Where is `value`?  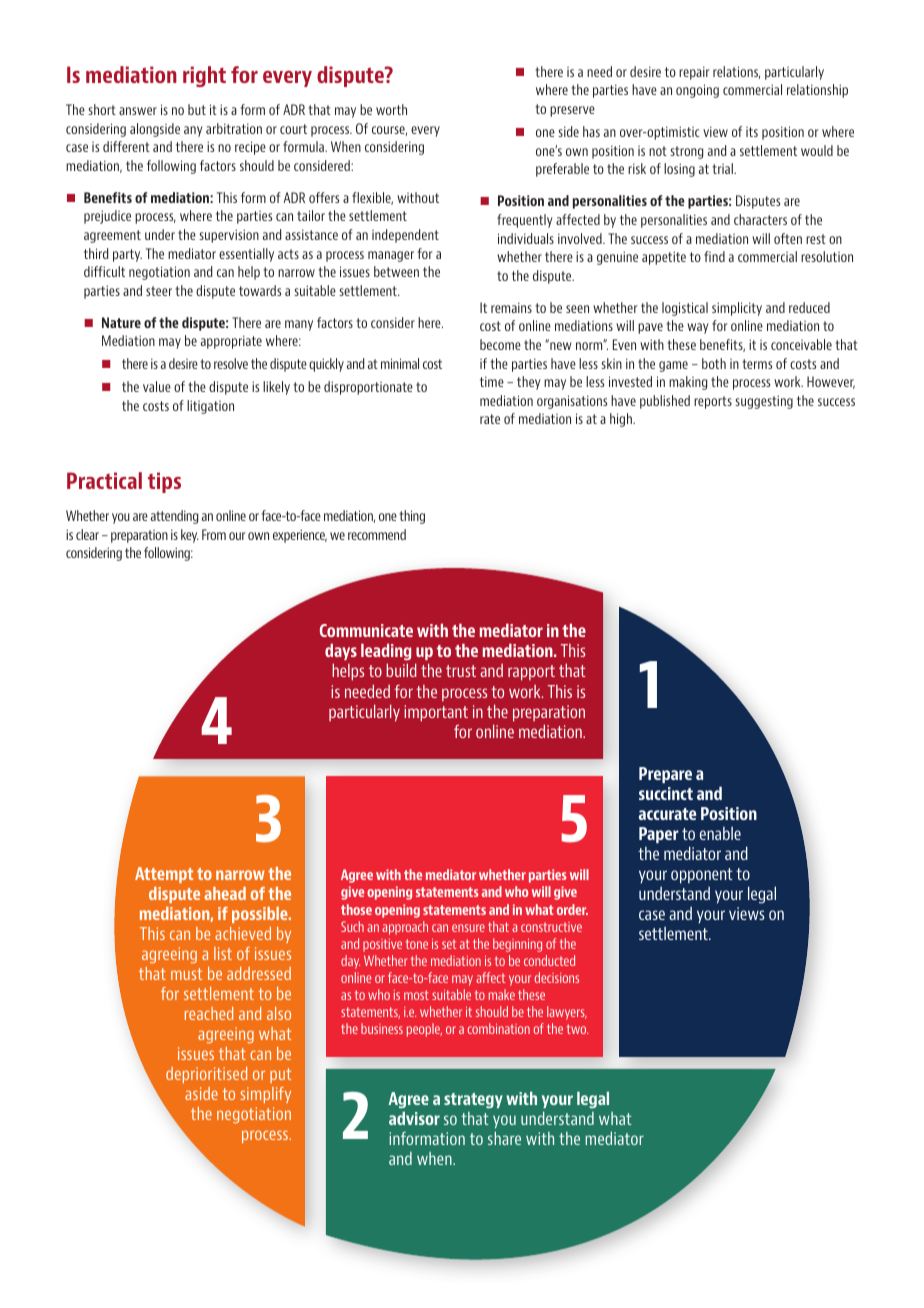
value is located at coordinates (157, 386).
